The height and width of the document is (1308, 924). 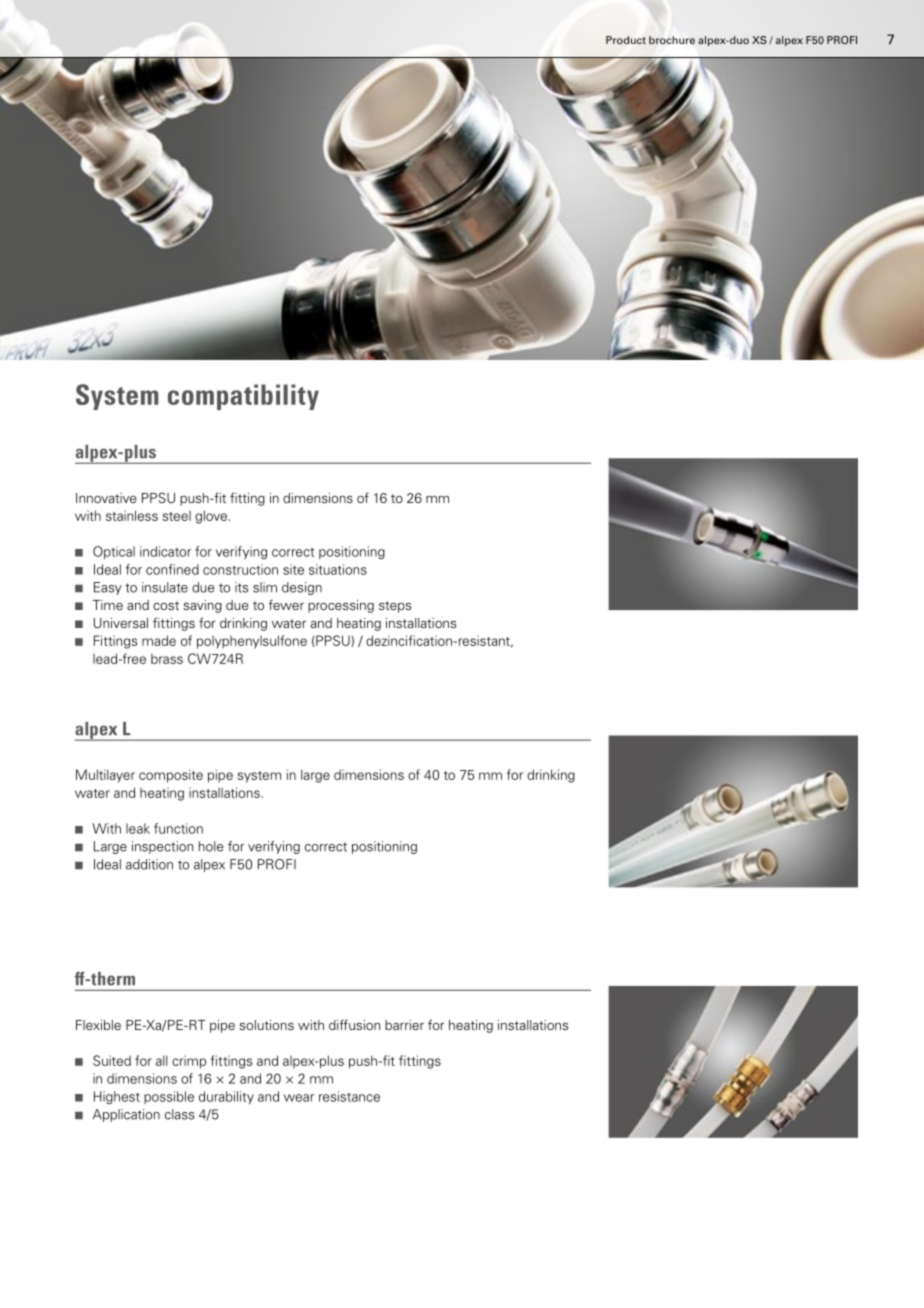 I want to click on Product, so click(x=626, y=40).
